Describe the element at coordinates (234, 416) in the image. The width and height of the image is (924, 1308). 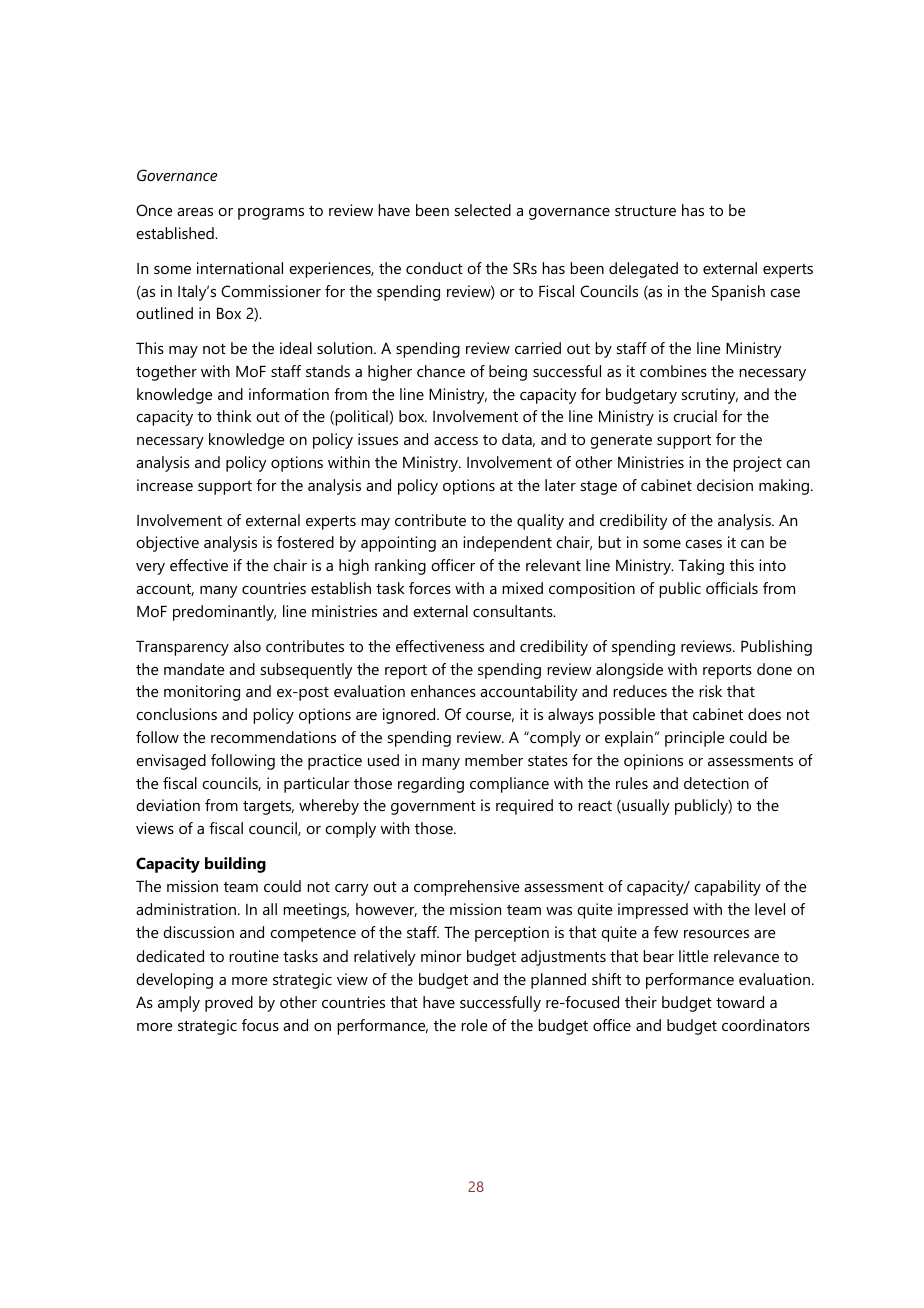
I see `think` at that location.
